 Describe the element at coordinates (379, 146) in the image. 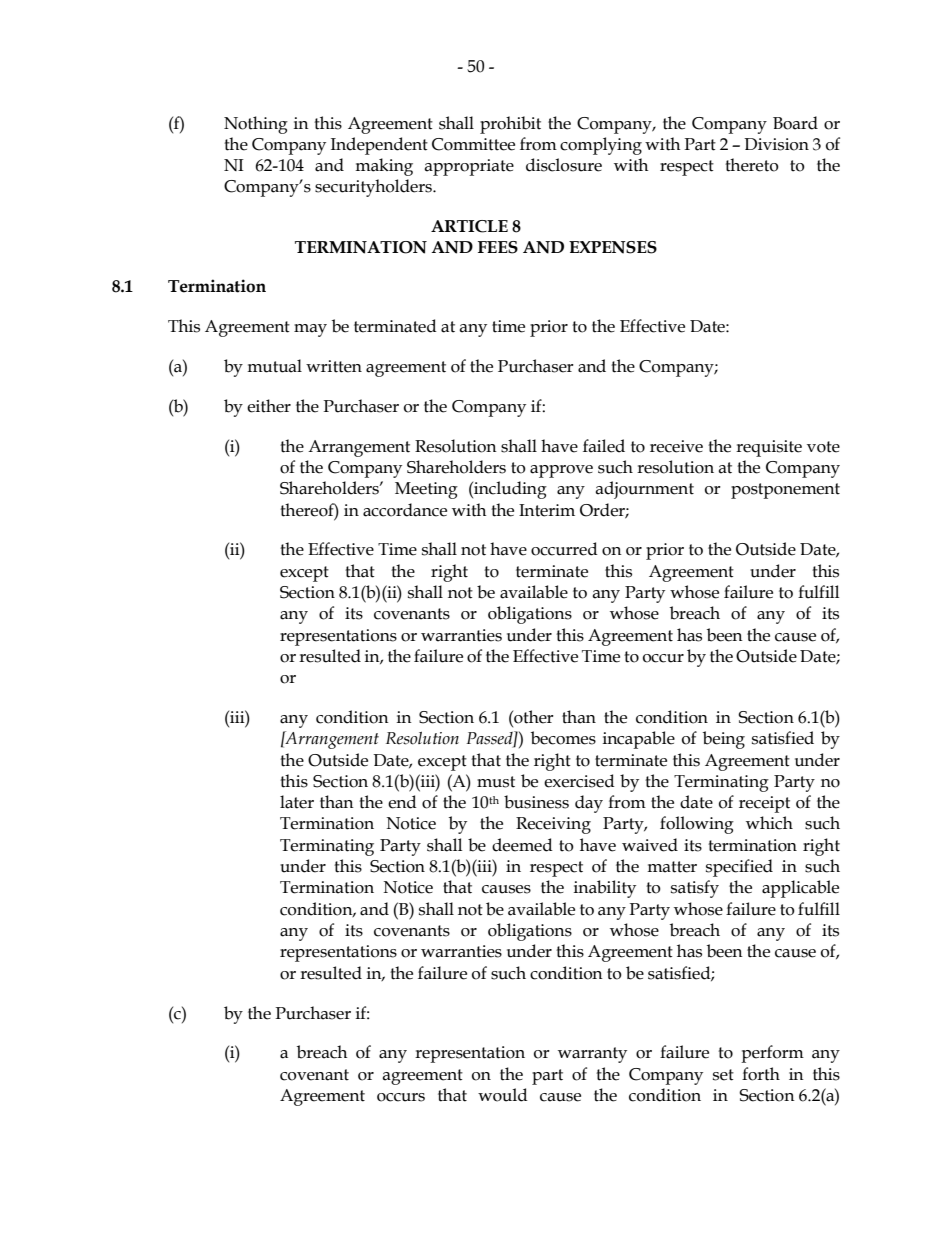

I see `Independent` at that location.
